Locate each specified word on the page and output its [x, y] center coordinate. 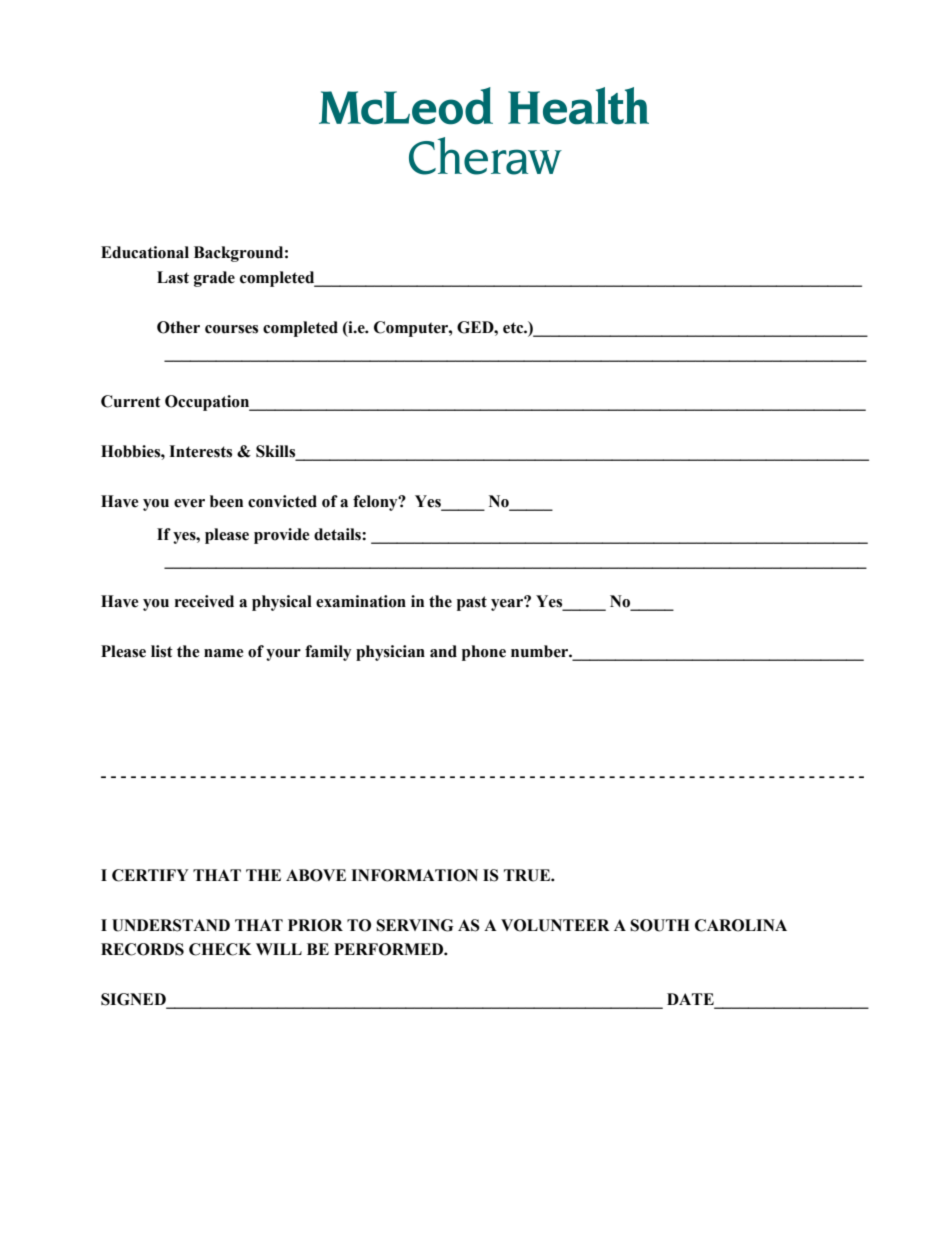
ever [189, 503]
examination [361, 601]
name [223, 653]
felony [376, 503]
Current [131, 401]
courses [231, 329]
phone [484, 653]
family [328, 653]
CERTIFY [150, 875]
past [472, 603]
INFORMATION [414, 875]
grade [214, 279]
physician [390, 653]
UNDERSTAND [171, 925]
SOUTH [660, 925]
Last [173, 277]
